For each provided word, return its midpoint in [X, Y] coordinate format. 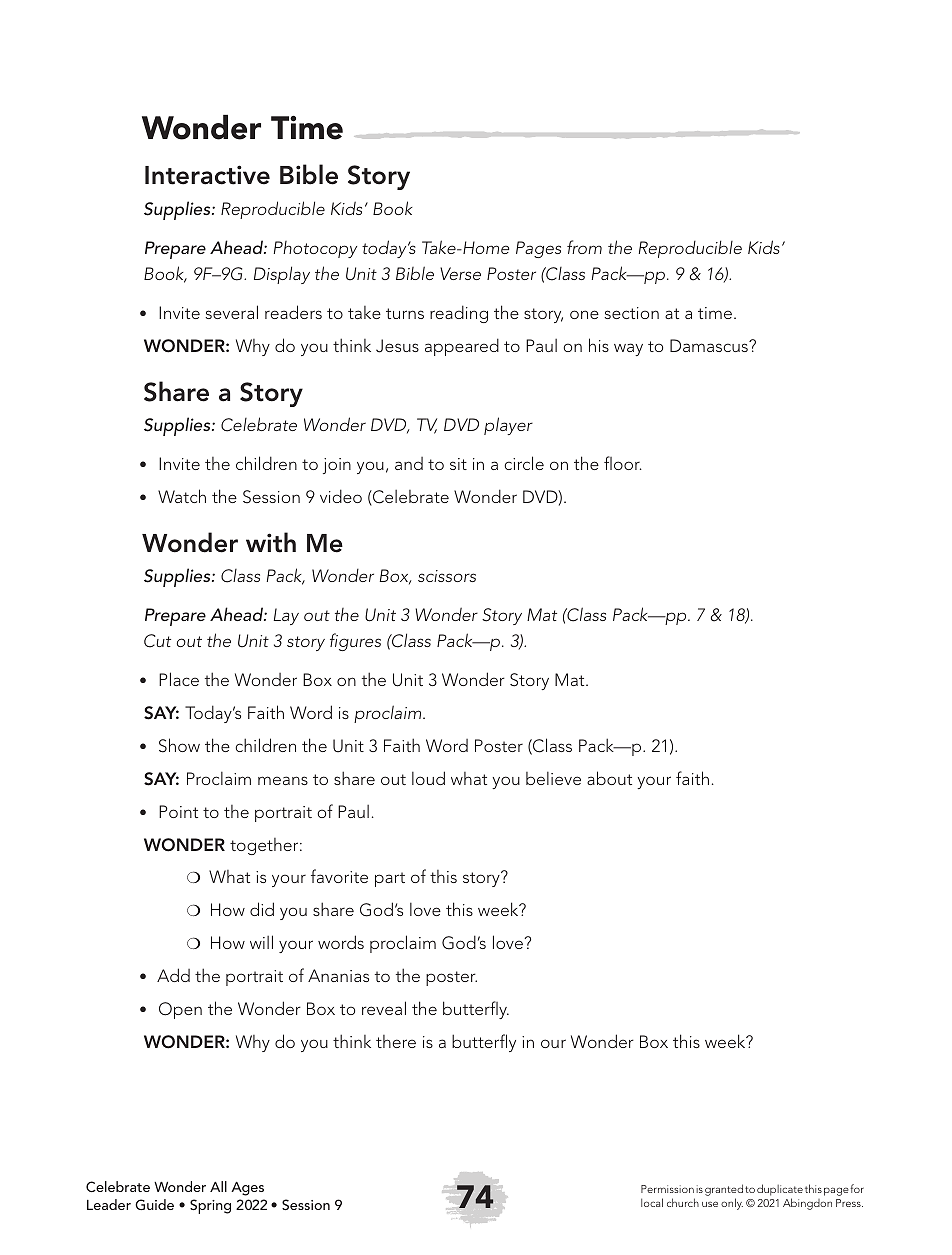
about [609, 778]
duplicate [780, 1190]
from [584, 247]
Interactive [207, 175]
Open [180, 1010]
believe [553, 778]
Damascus [710, 345]
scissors [447, 576]
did [262, 909]
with [271, 542]
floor [623, 463]
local [652, 1202]
